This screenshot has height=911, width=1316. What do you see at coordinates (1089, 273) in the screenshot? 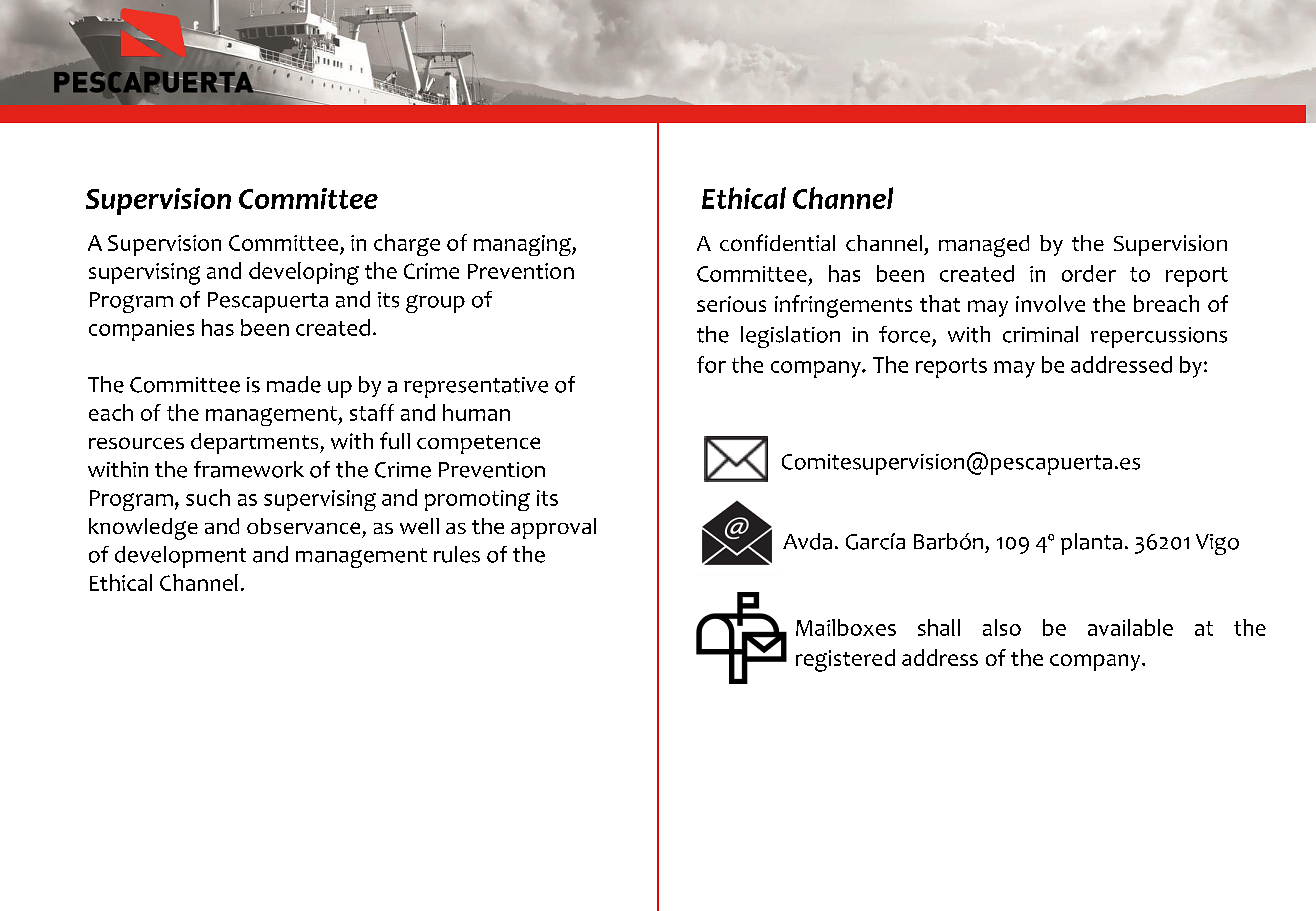
I see `order` at bounding box center [1089, 273].
